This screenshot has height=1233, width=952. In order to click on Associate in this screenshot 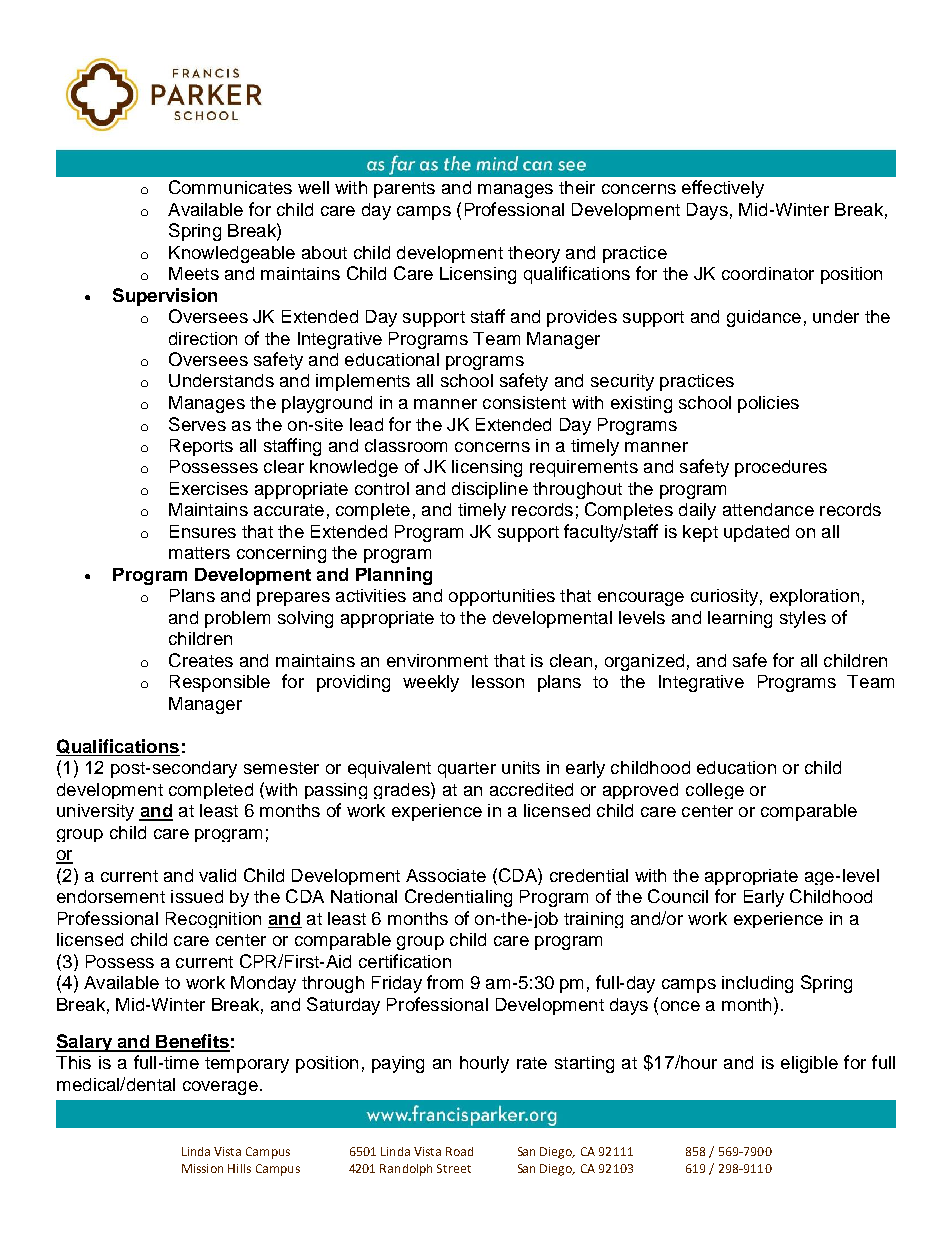, I will do `click(446, 875)`.
